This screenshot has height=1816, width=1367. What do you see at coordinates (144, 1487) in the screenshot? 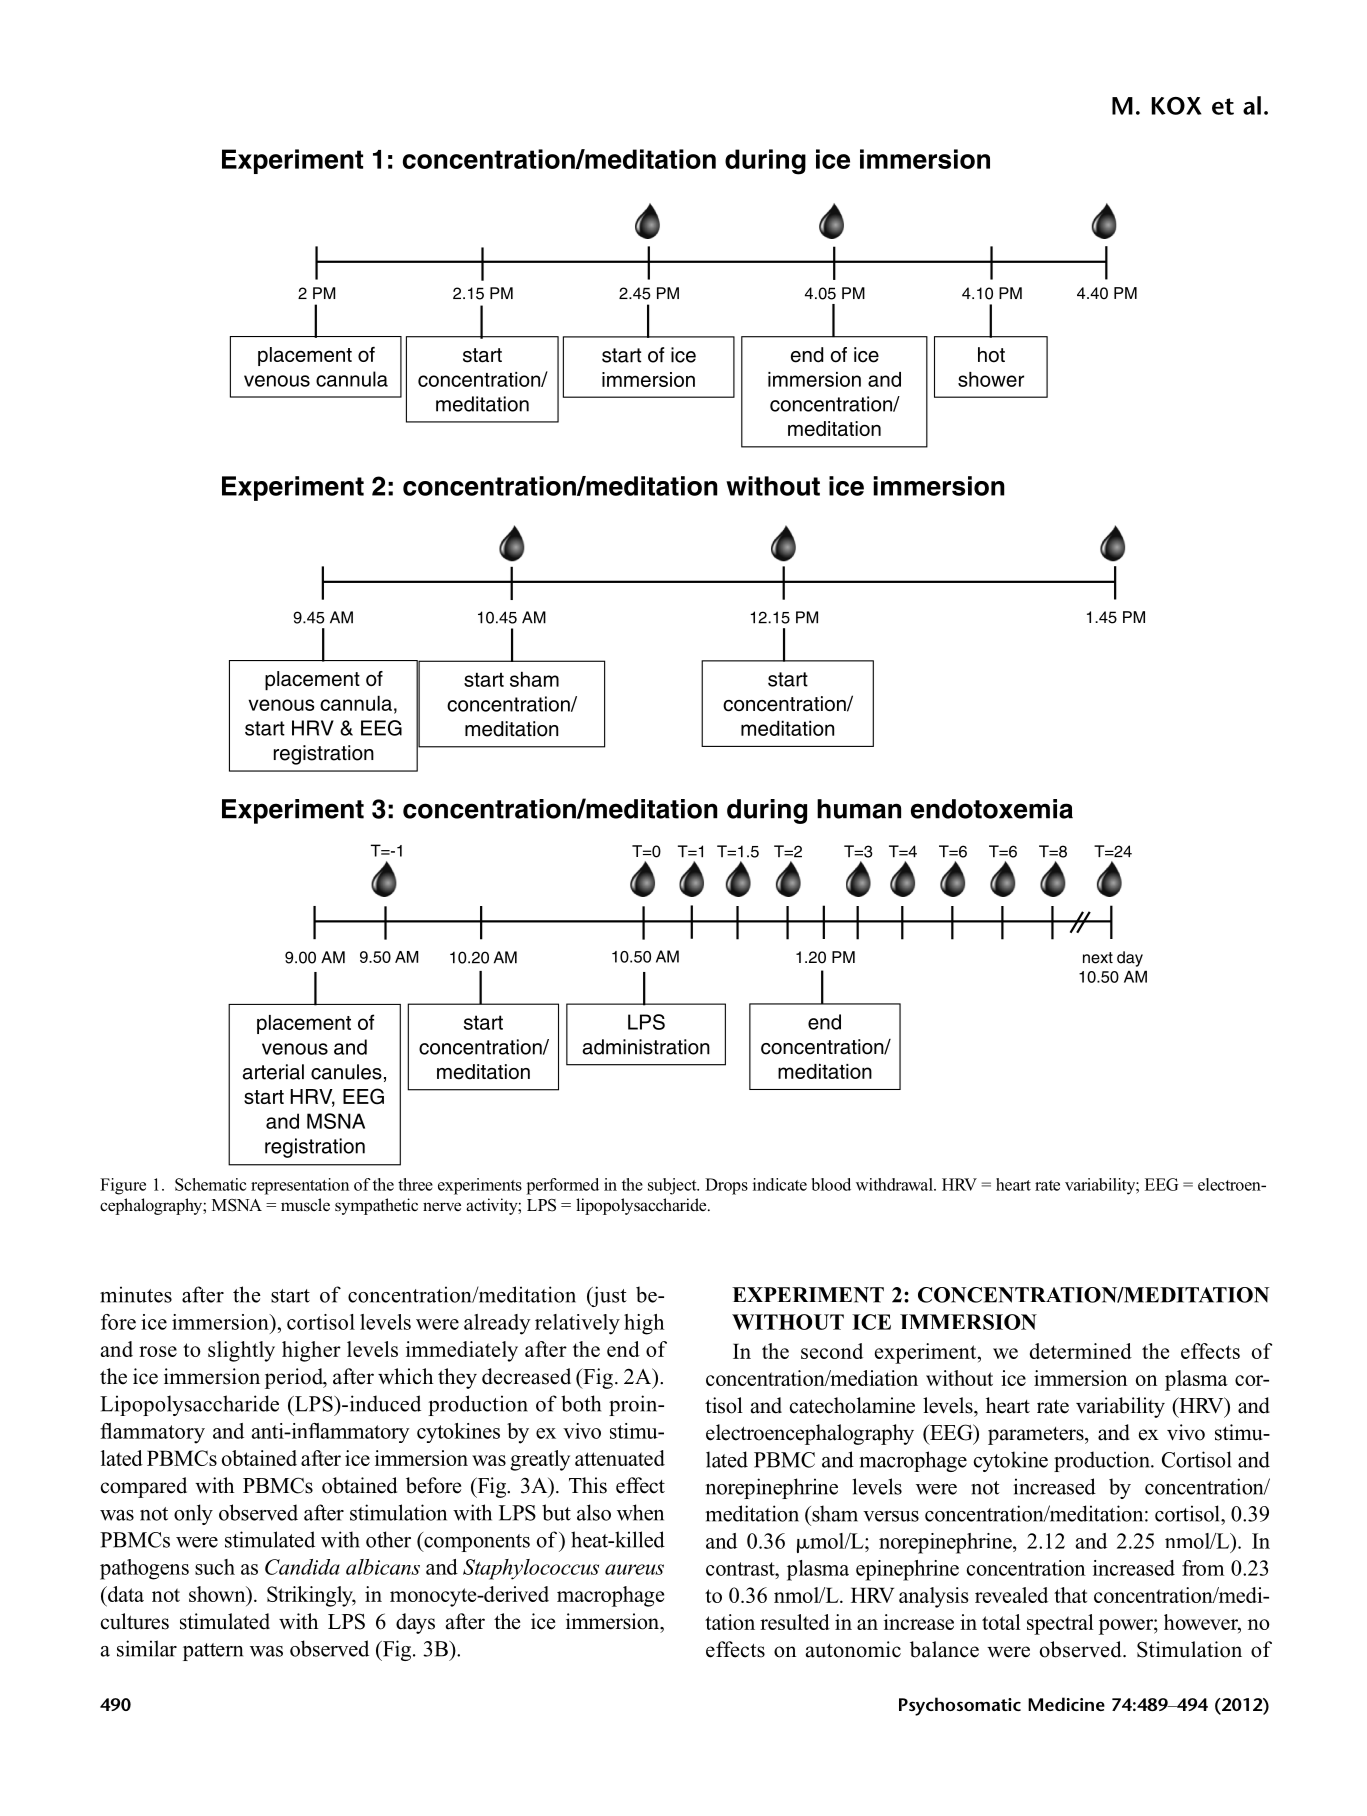
I see `compared` at bounding box center [144, 1487].
